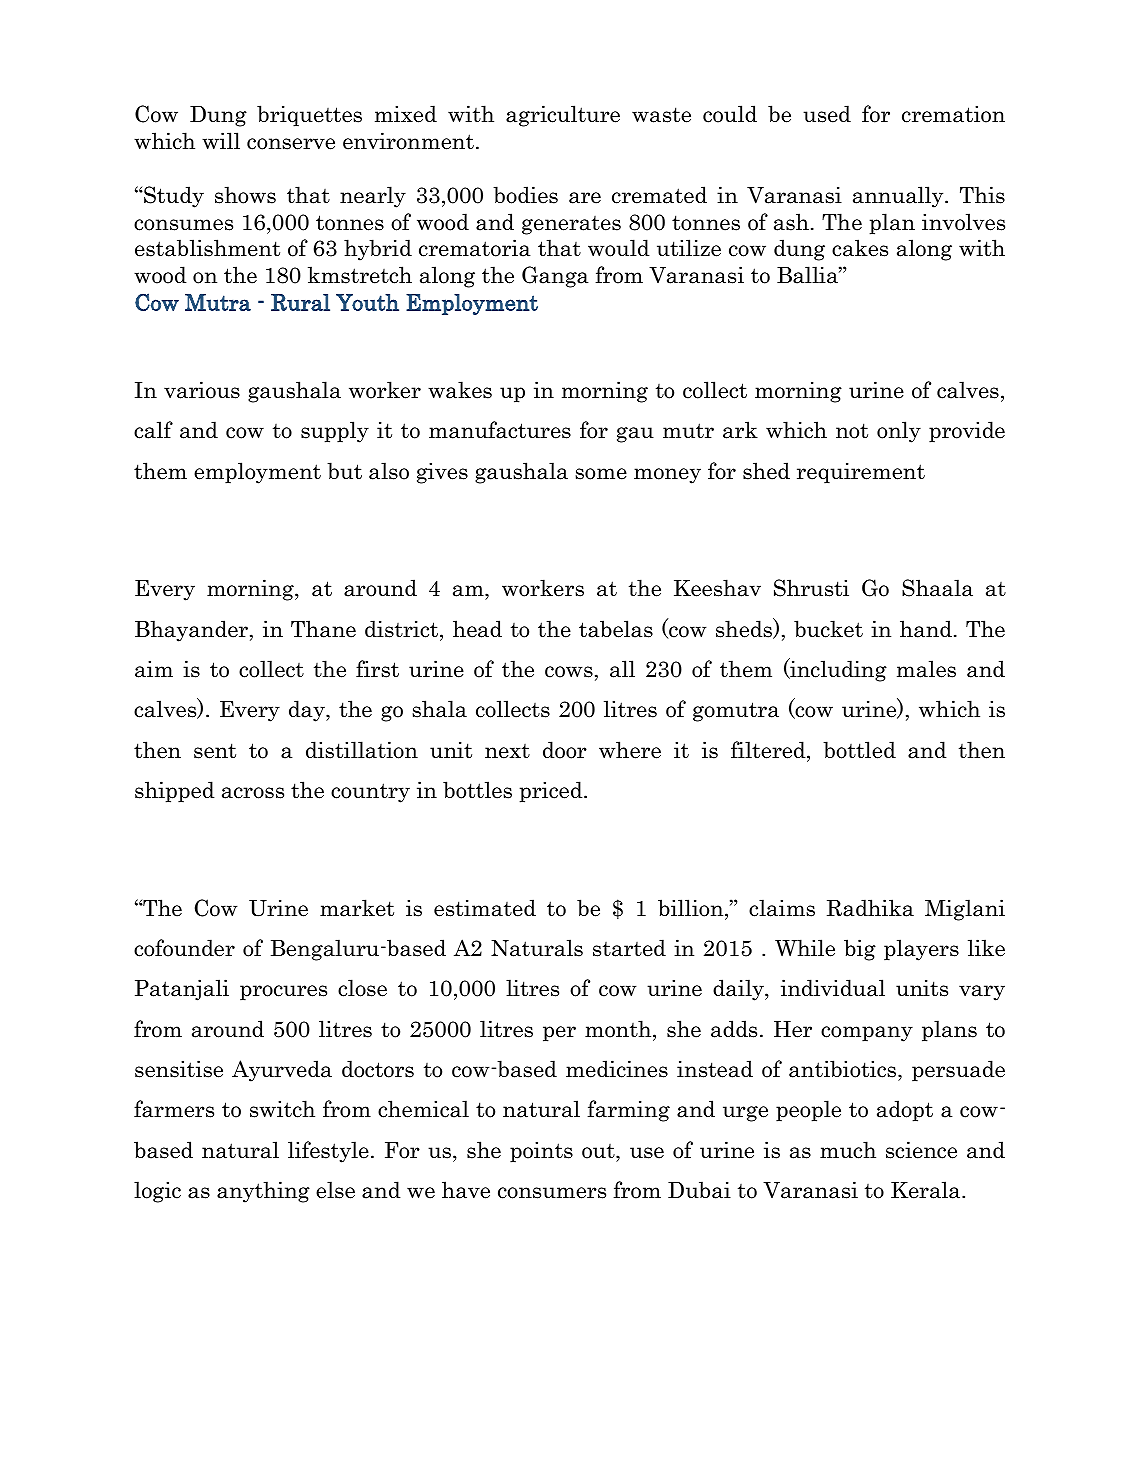  Describe the element at coordinates (202, 390) in the document. I see `various` at that location.
